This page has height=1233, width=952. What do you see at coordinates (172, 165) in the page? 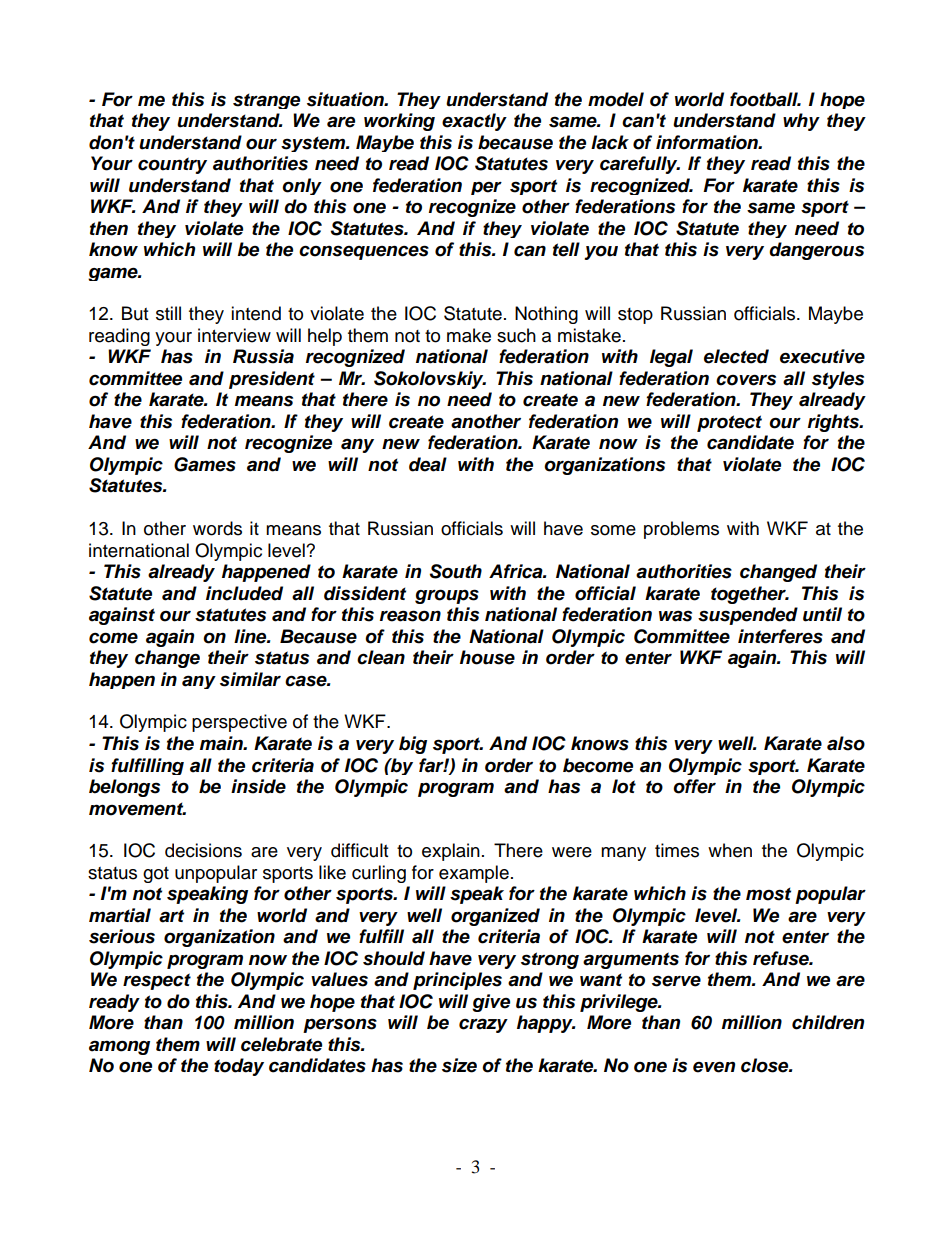
I see `country` at bounding box center [172, 165].
